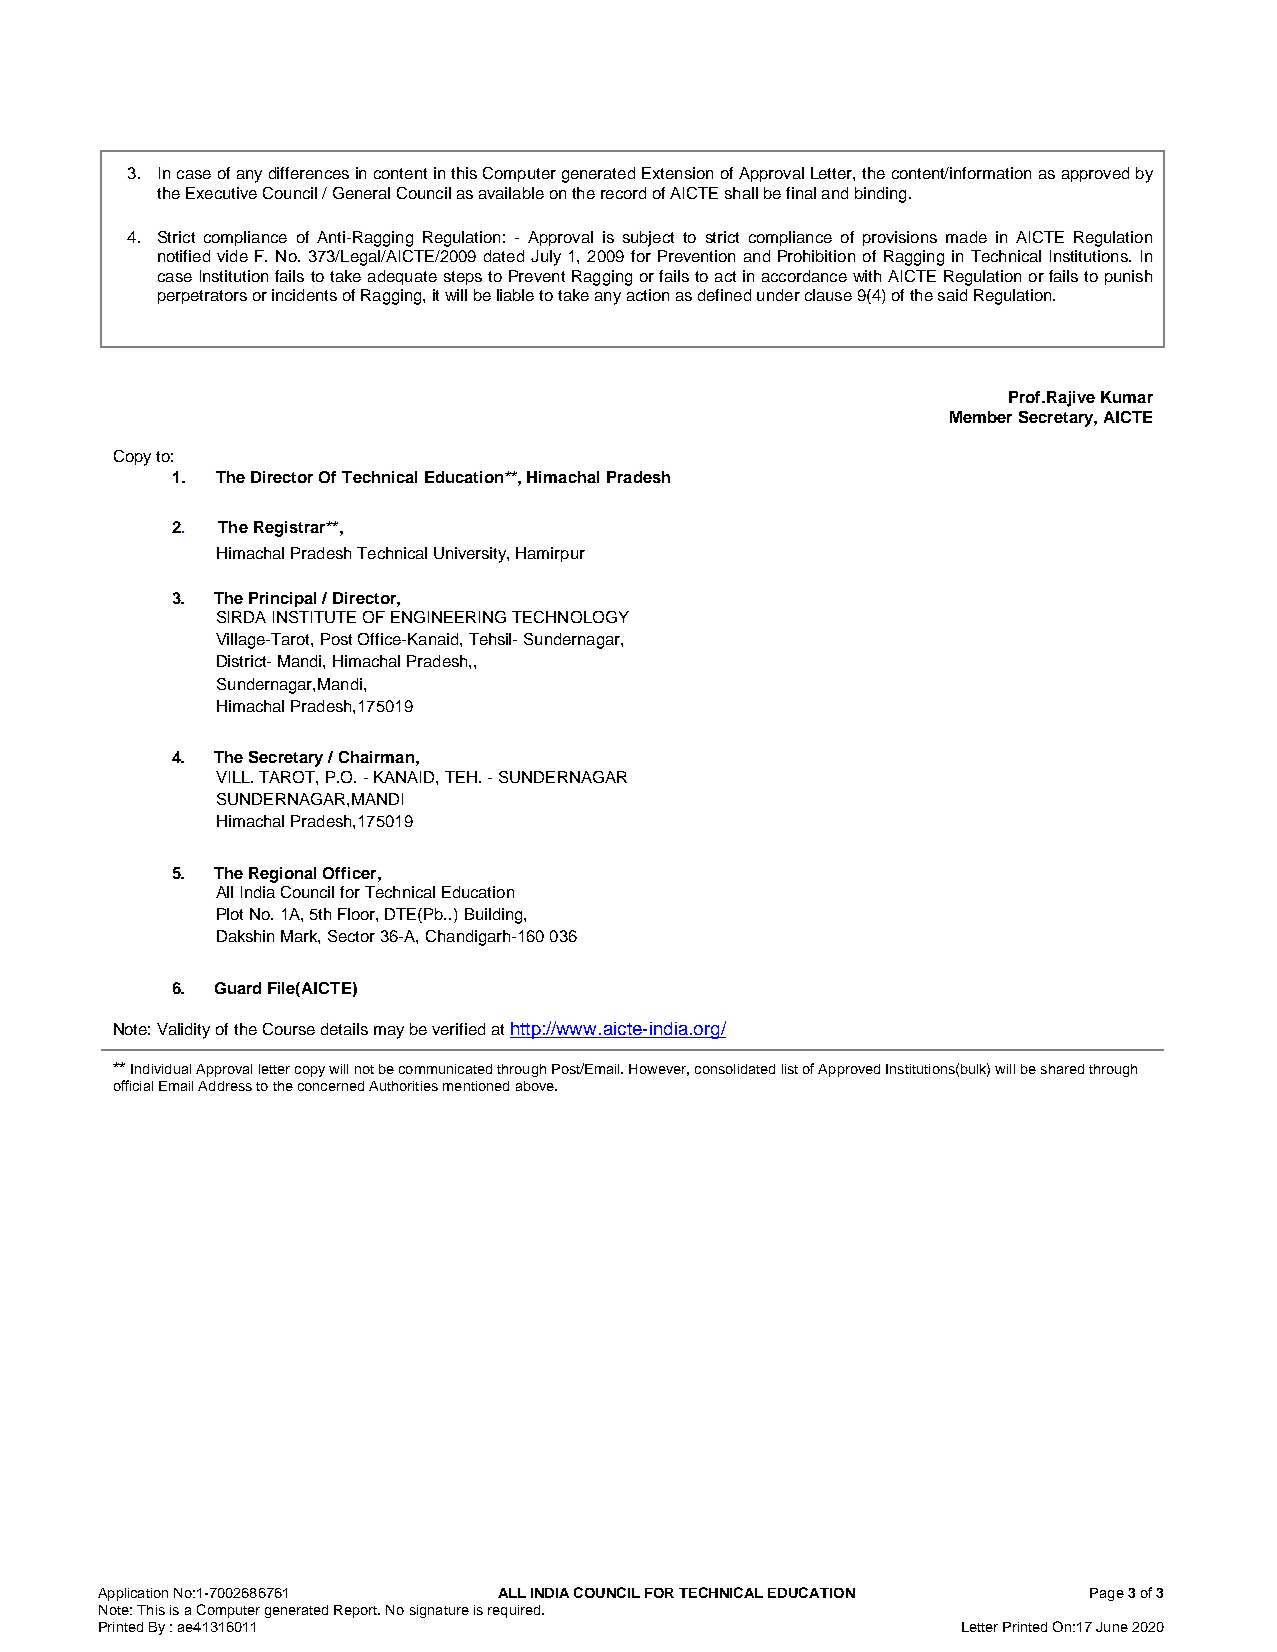 The image size is (1277, 1652). Describe the element at coordinates (515, 1611) in the screenshot. I see `required` at that location.
